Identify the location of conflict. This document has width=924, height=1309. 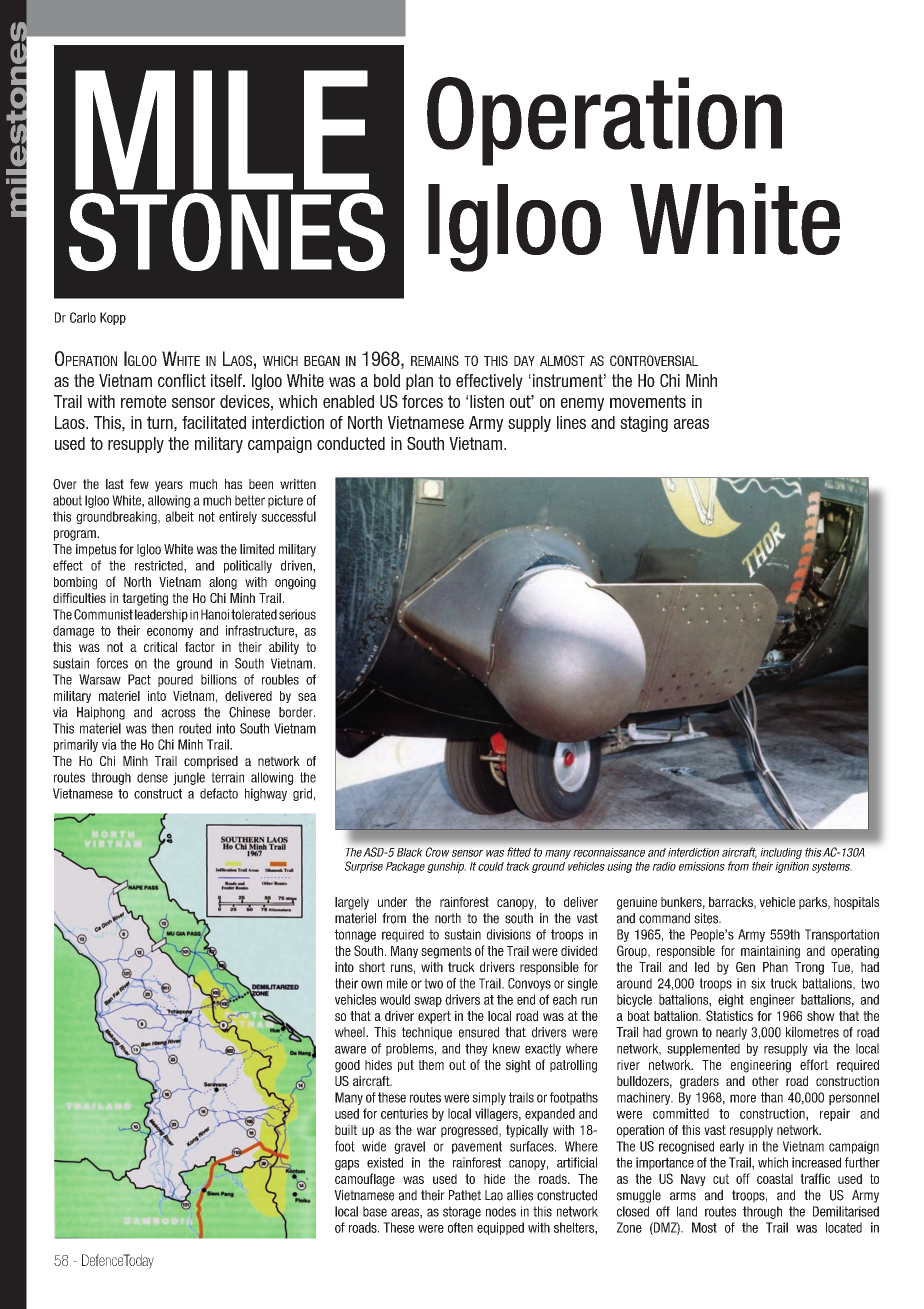
(182, 380).
